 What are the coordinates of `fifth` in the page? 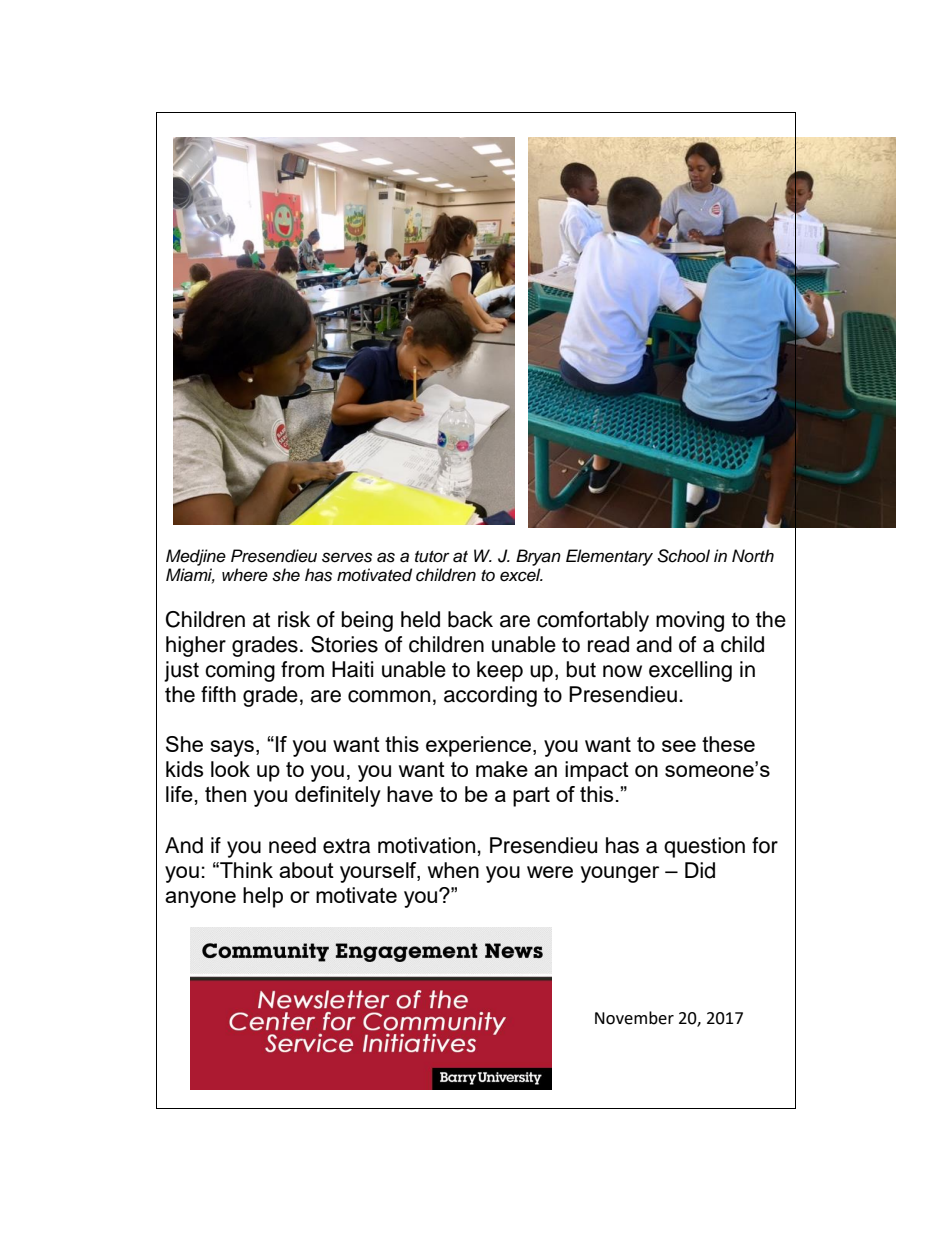 It's located at (218, 694).
